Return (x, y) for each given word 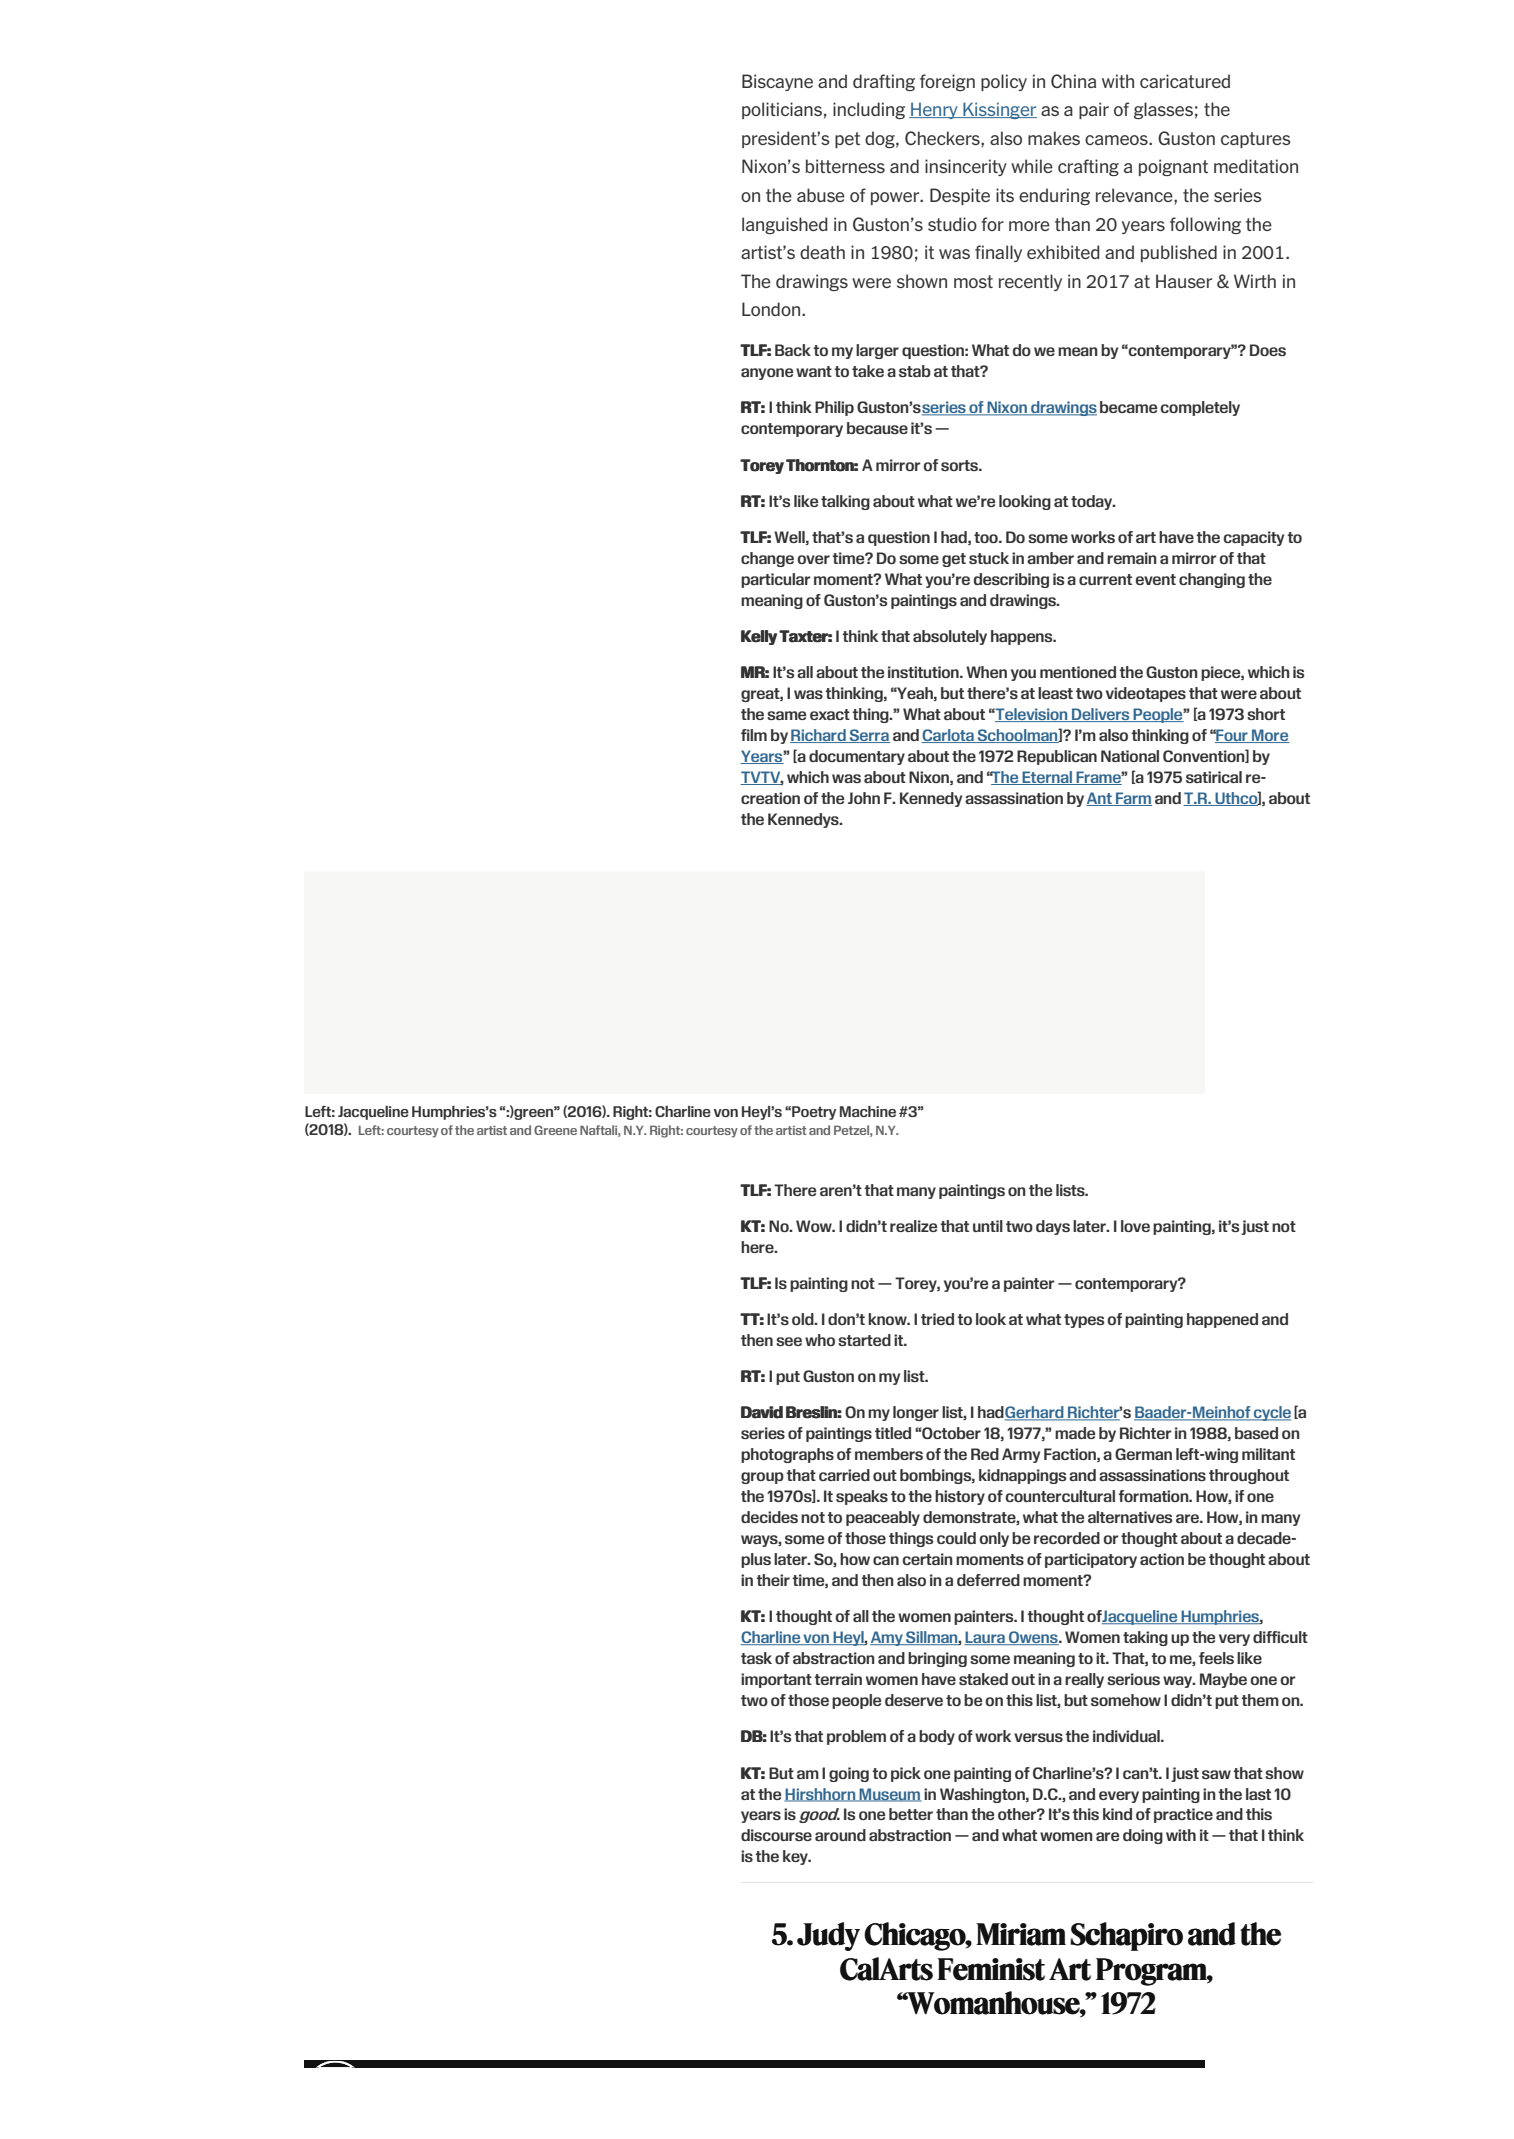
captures (1256, 140)
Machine (868, 1111)
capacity (1254, 538)
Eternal (1047, 778)
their (773, 1580)
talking (845, 502)
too (987, 537)
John (864, 798)
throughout (1249, 1476)
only (994, 1539)
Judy (828, 1936)
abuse (821, 195)
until (988, 1226)
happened (1222, 1320)
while (1032, 166)
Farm (1133, 799)
